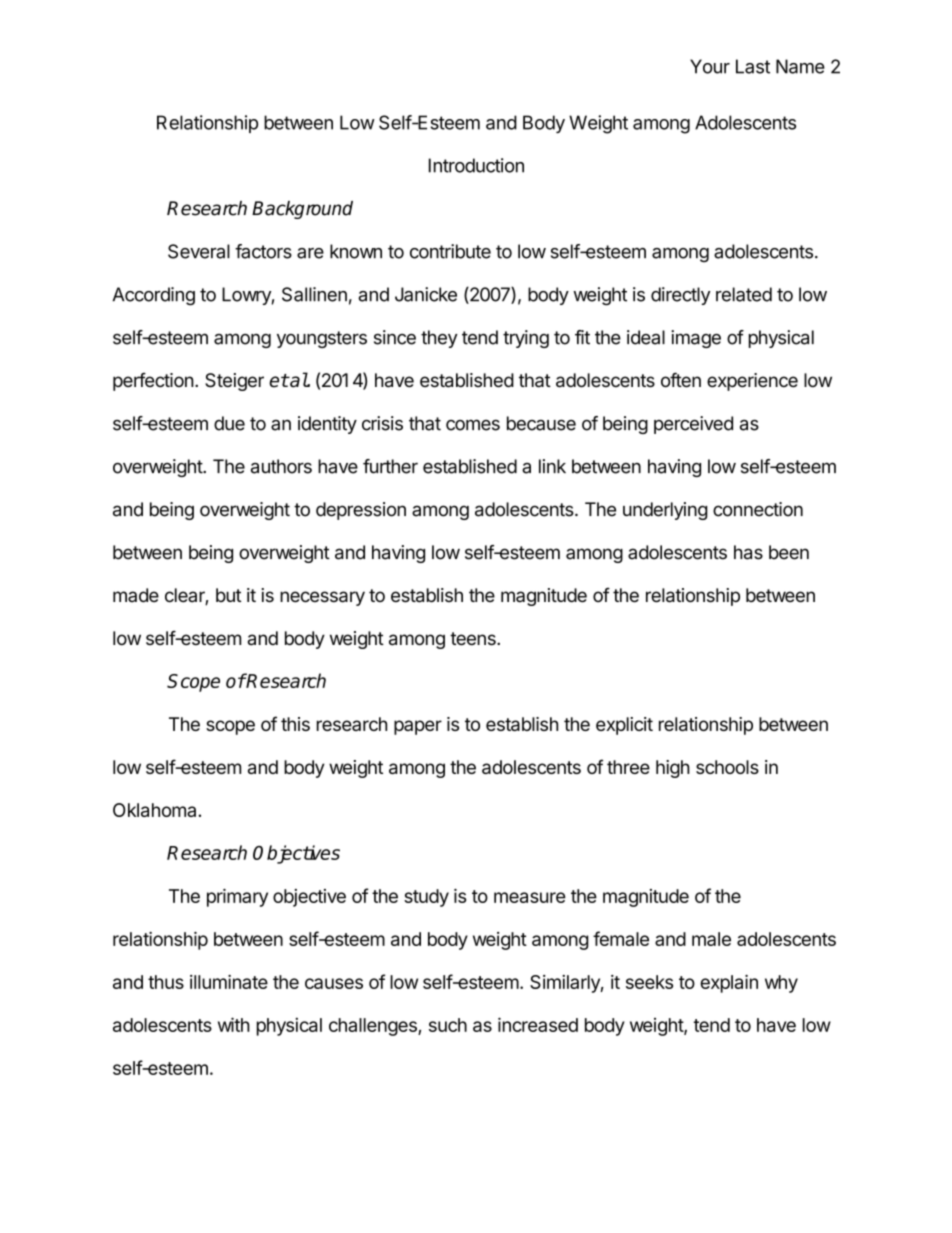 The image size is (952, 1233). Describe the element at coordinates (729, 984) in the screenshot. I see `explain` at that location.
